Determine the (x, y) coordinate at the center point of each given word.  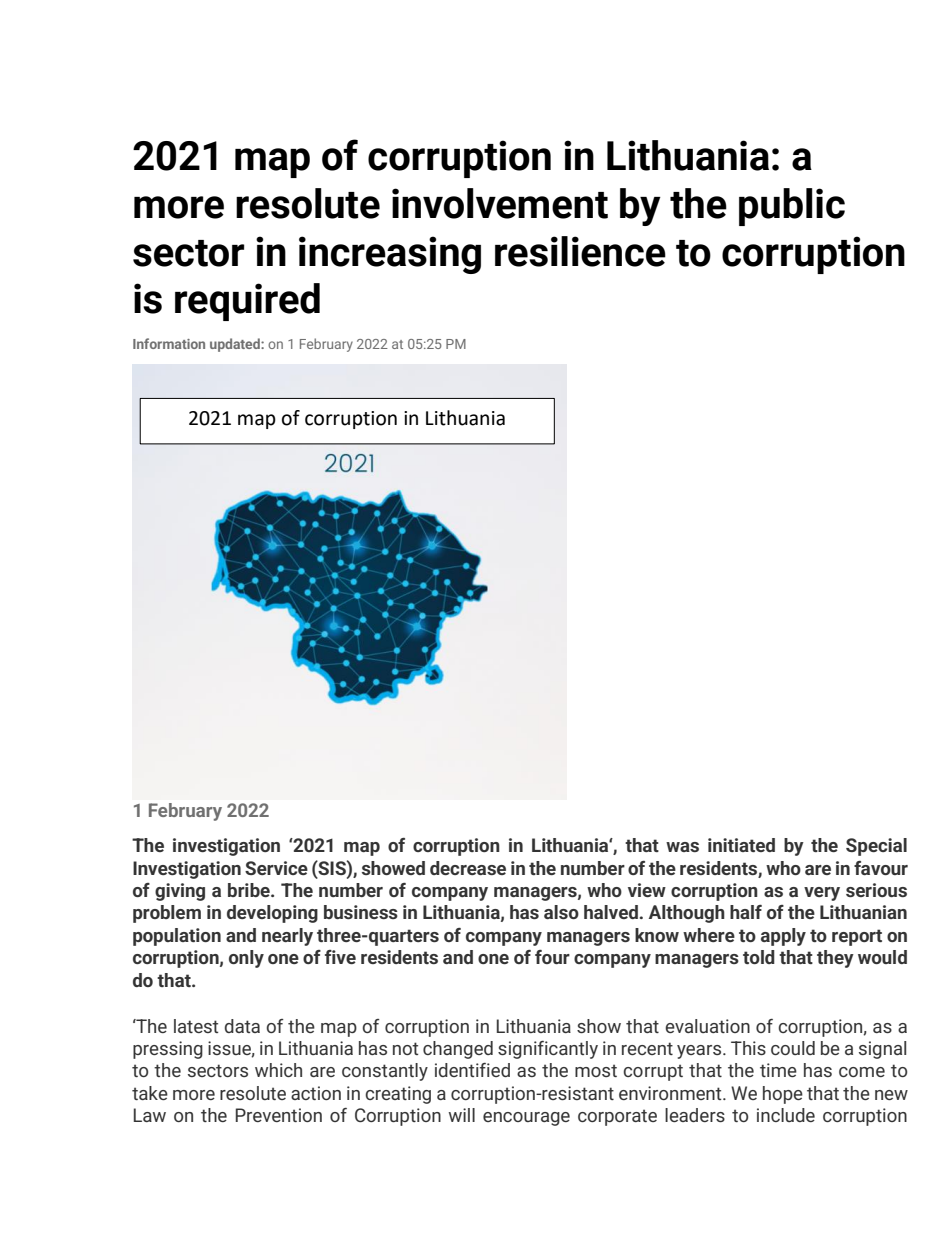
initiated (741, 845)
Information (169, 343)
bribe (250, 890)
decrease (468, 868)
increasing (390, 255)
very (822, 894)
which (278, 1070)
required (247, 302)
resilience (580, 251)
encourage (526, 1119)
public (792, 207)
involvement (500, 203)
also (561, 912)
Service (276, 868)
